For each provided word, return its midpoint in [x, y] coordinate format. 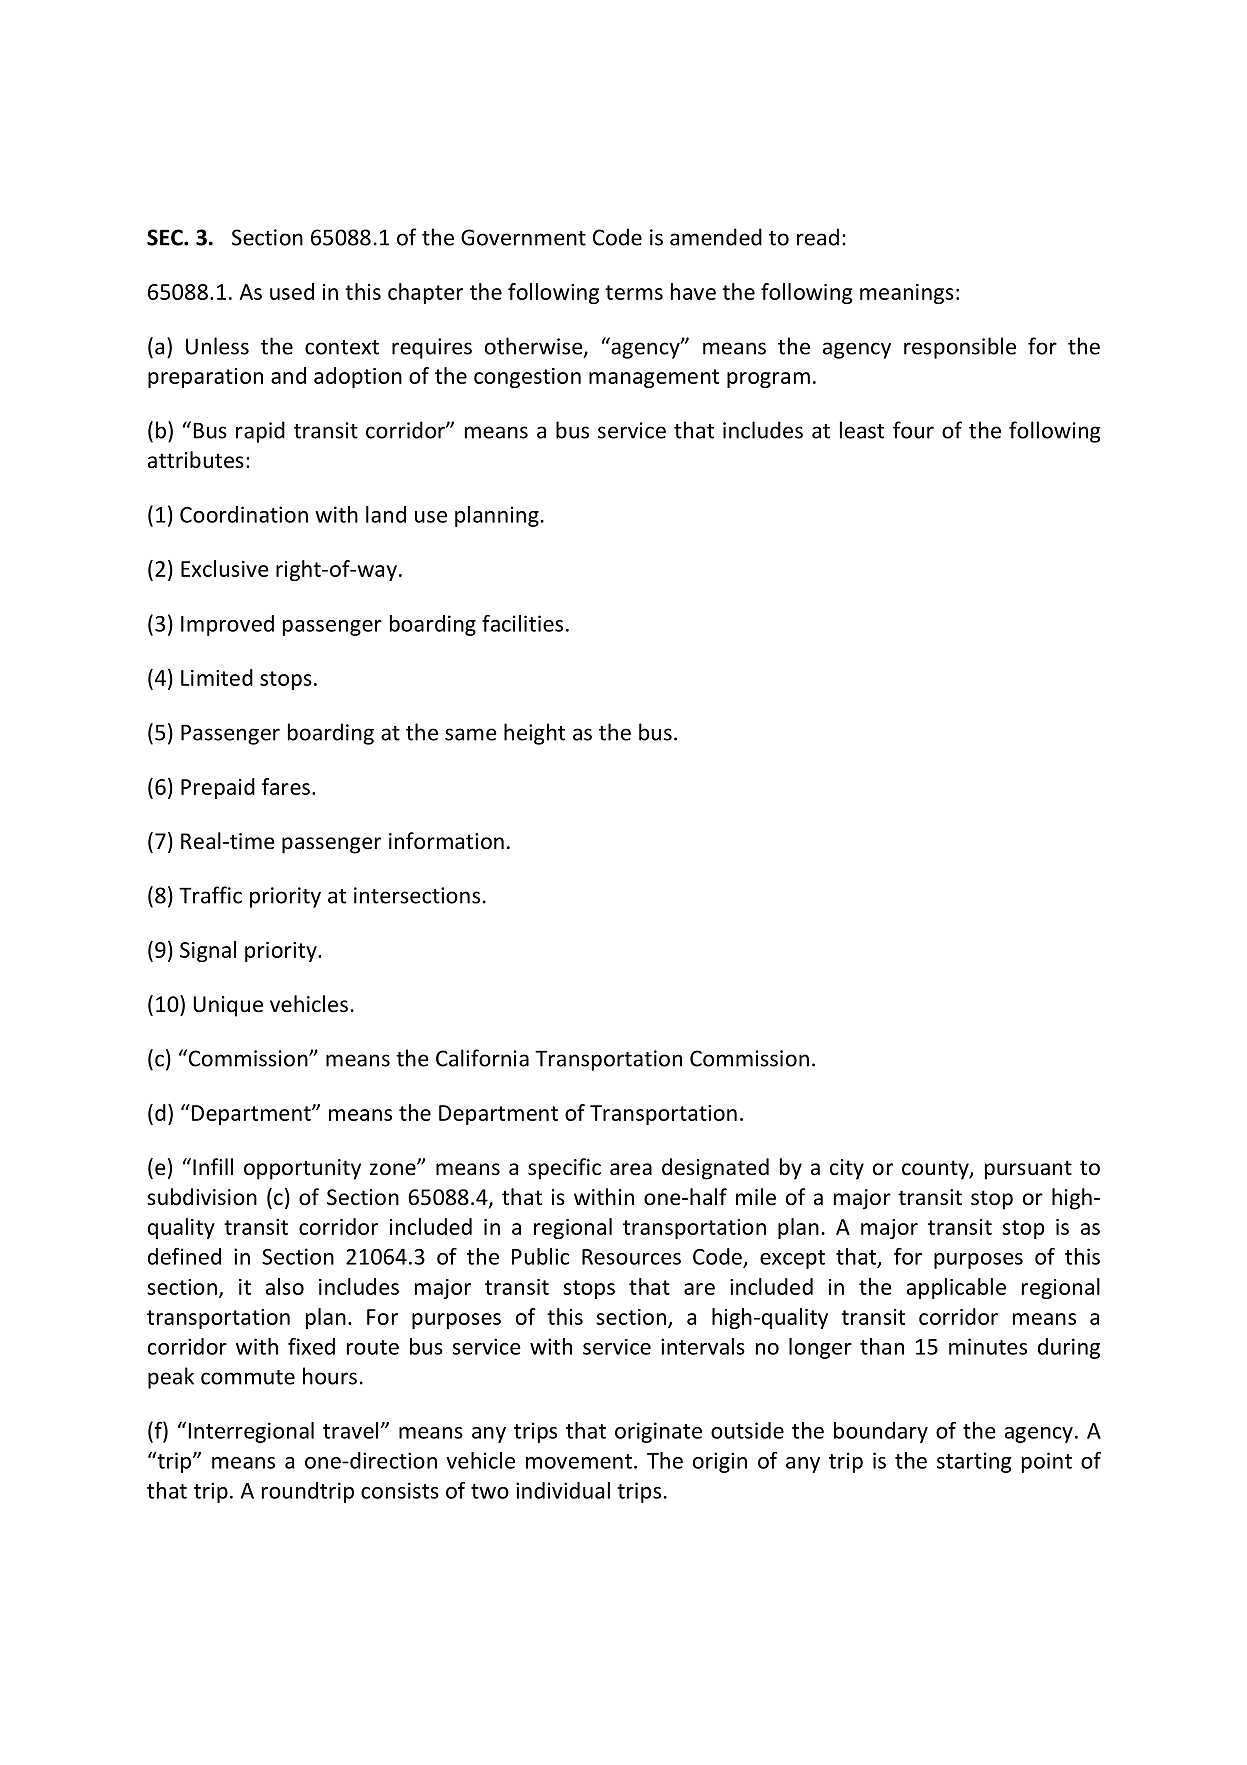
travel [350, 1430]
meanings [907, 294]
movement [579, 1461]
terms [634, 292]
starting [974, 1462]
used [292, 291]
